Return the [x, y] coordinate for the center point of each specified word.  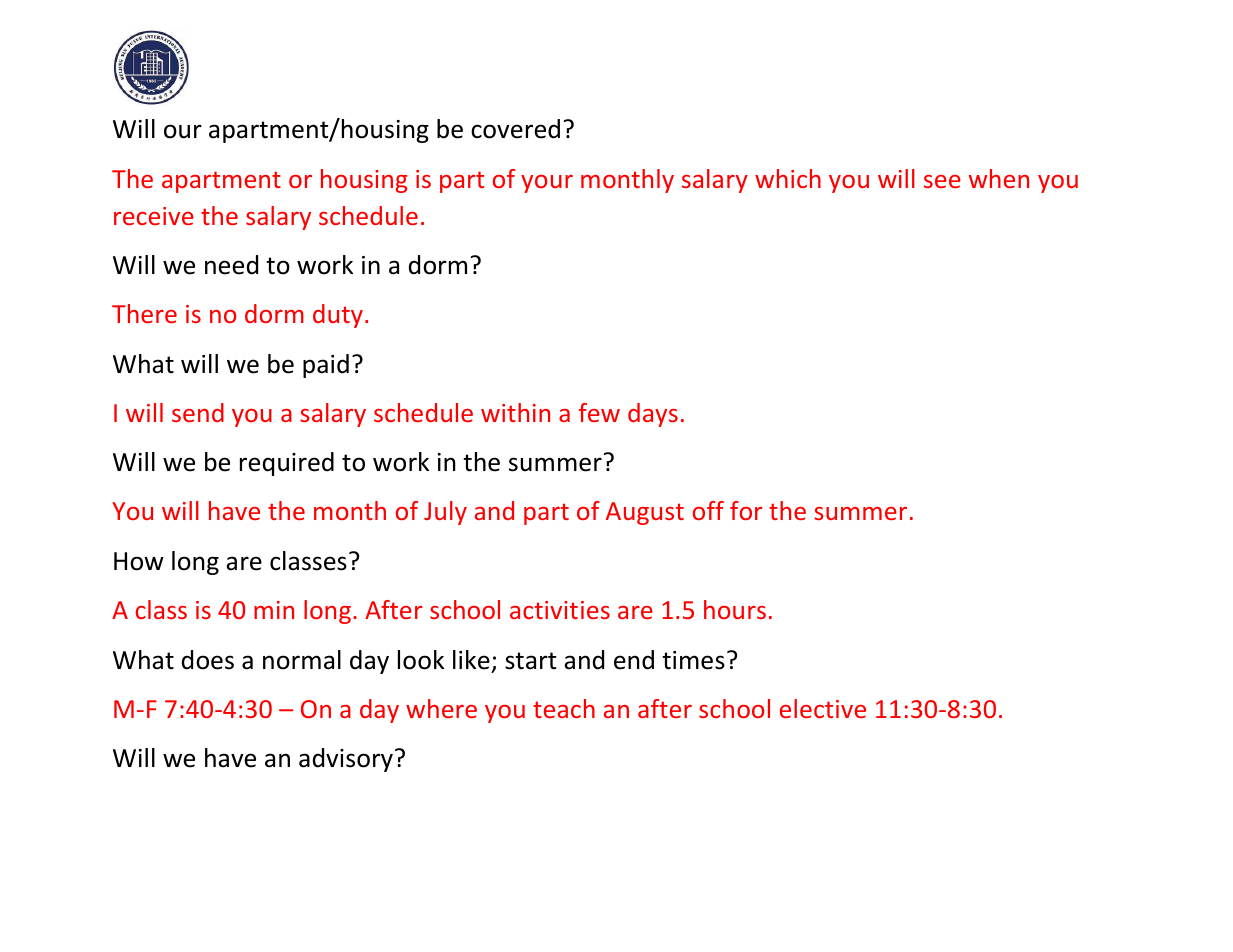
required [287, 464]
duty [338, 316]
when [999, 178]
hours [735, 609]
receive [154, 216]
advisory [346, 760]
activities [560, 610]
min [274, 610]
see [942, 181]
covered [515, 129]
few [599, 412]
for [746, 510]
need [231, 265]
